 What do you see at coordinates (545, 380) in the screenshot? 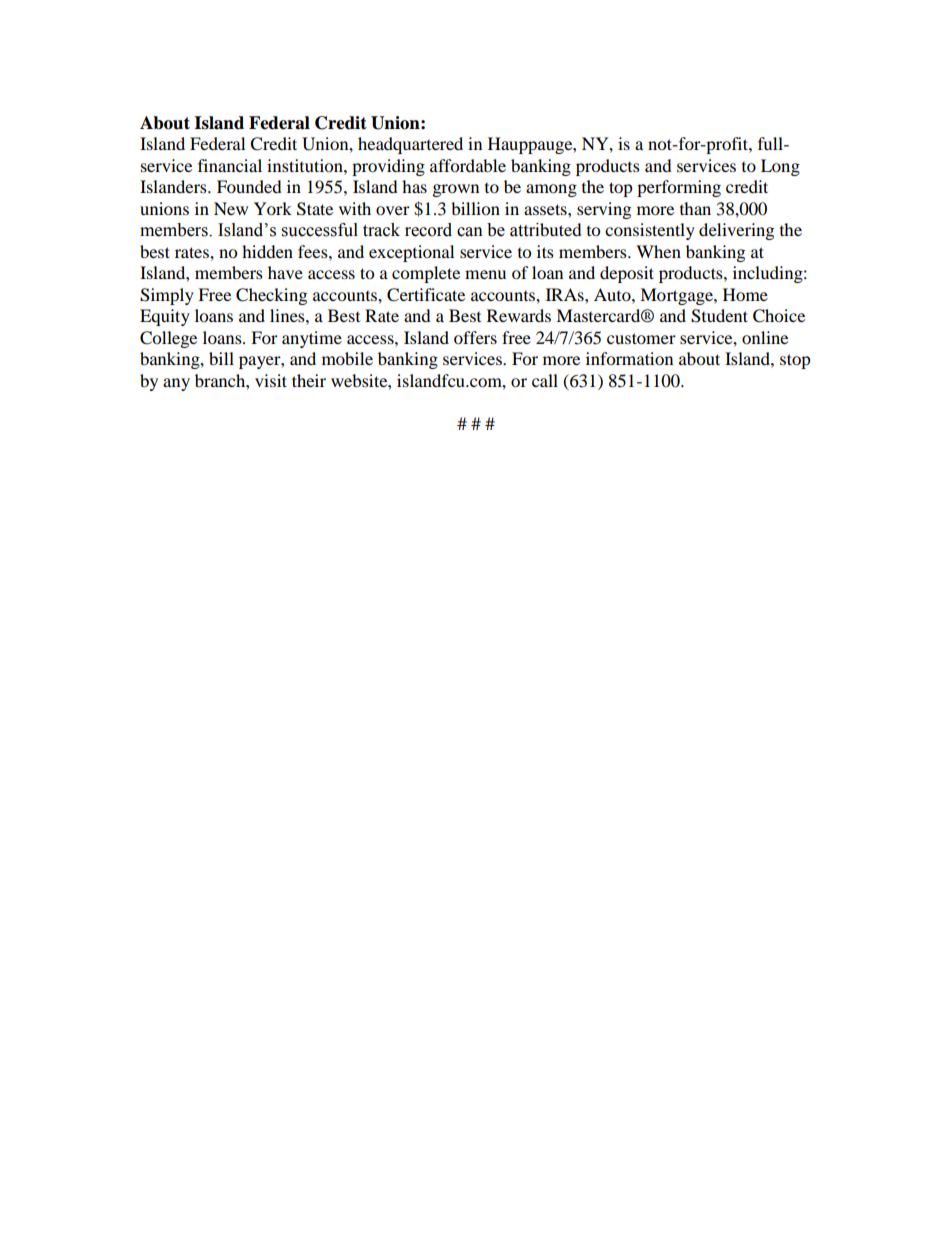
I see `call` at bounding box center [545, 380].
